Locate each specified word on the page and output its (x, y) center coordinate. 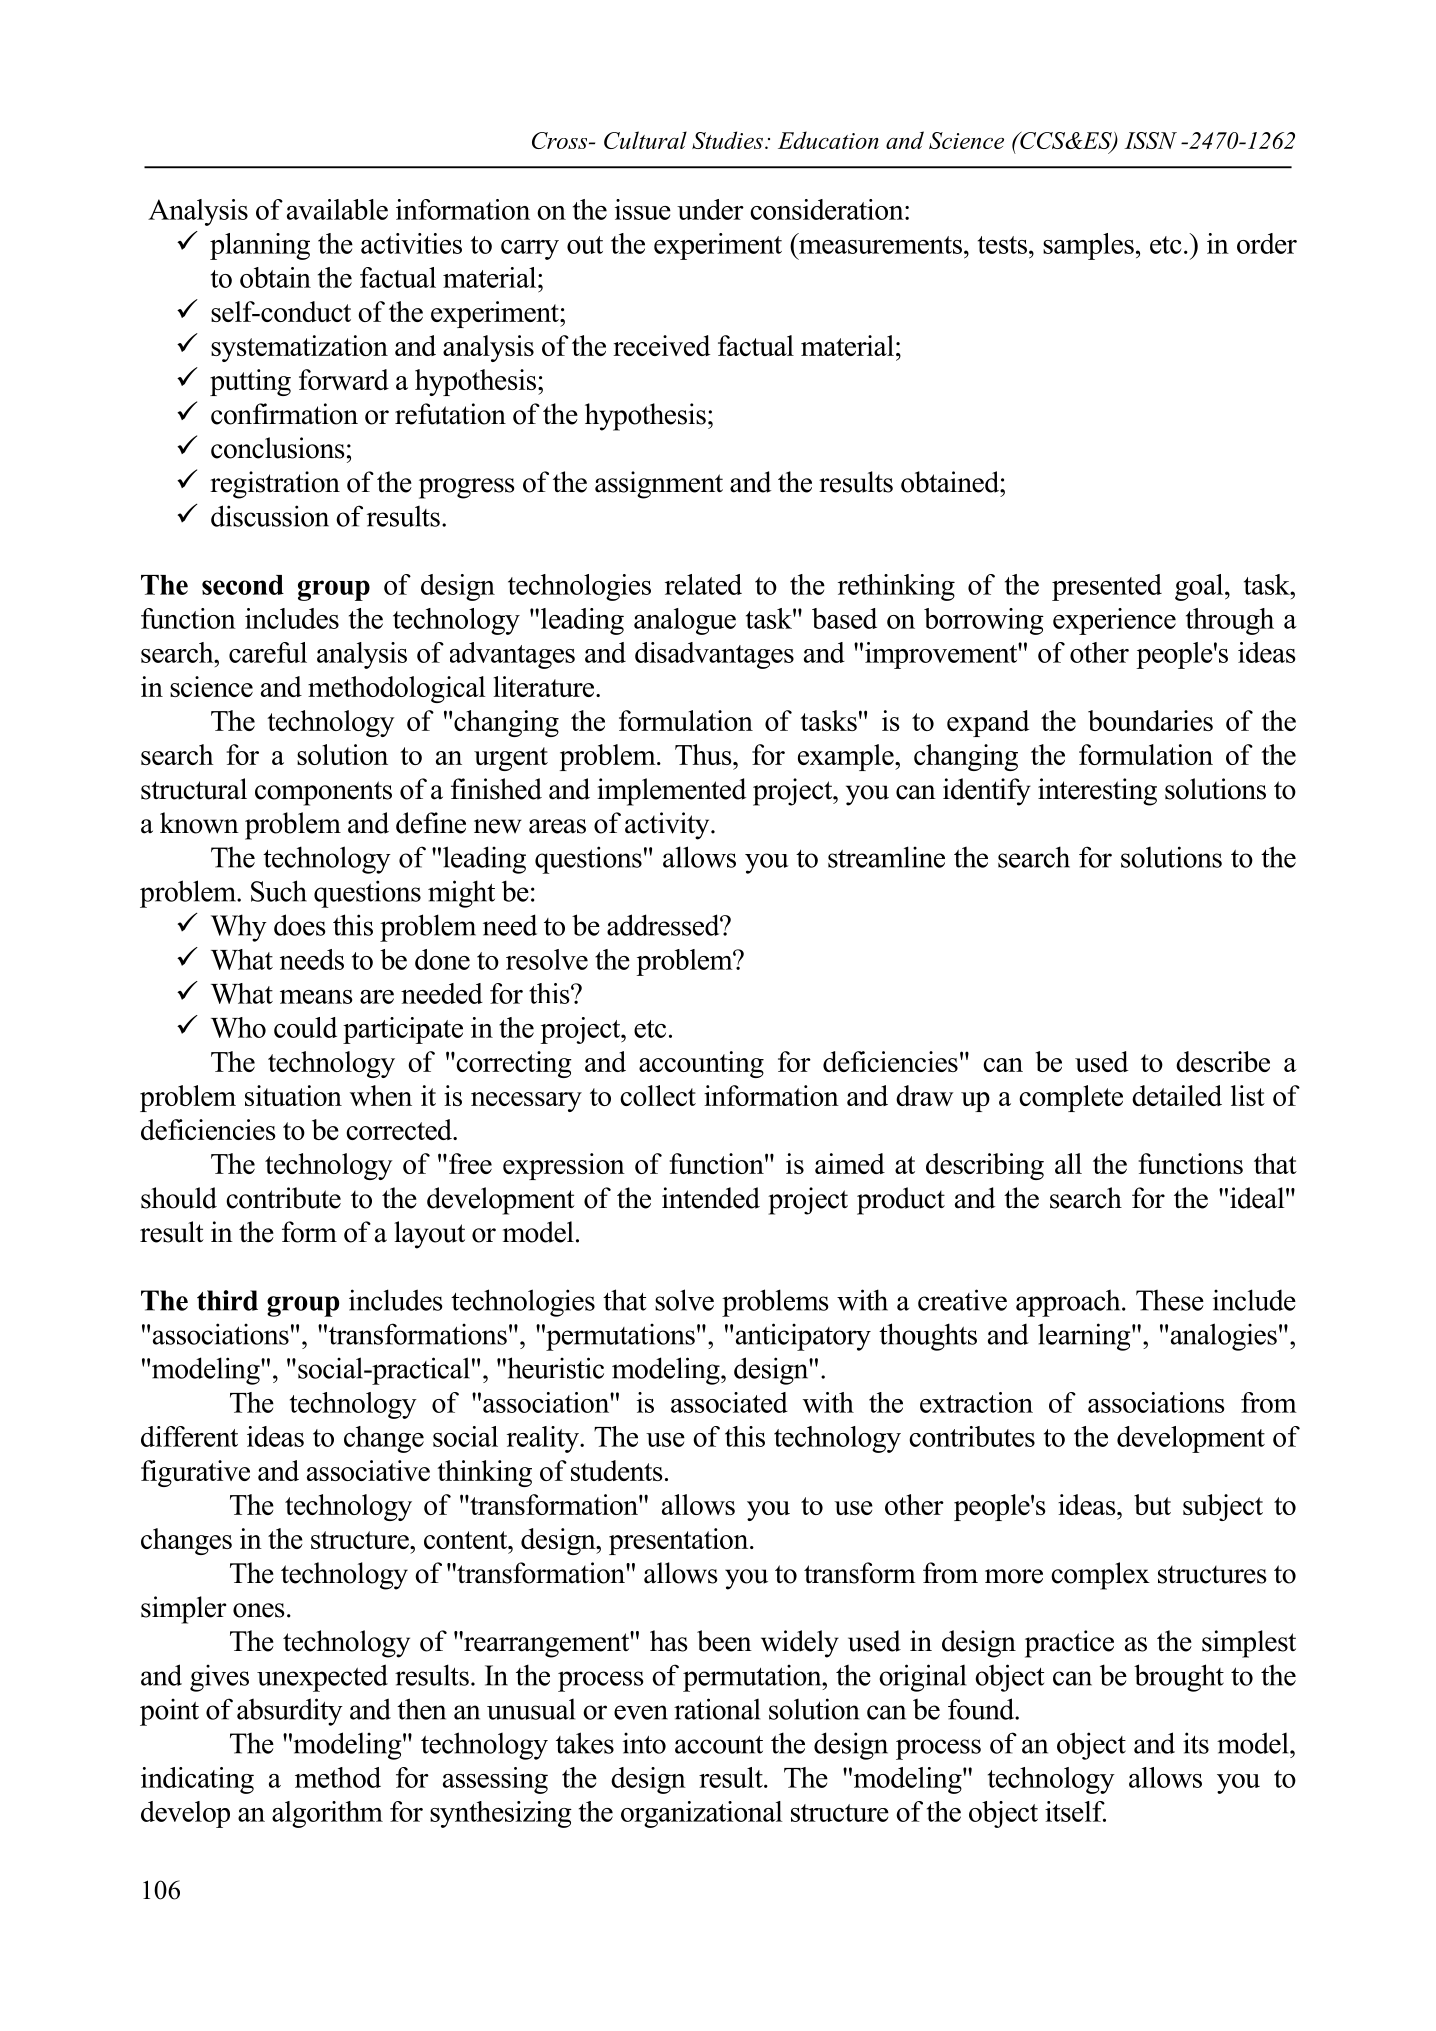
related (703, 584)
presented (1107, 587)
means (316, 997)
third (227, 1300)
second (243, 585)
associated (729, 1402)
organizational (701, 1814)
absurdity (290, 1712)
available (337, 209)
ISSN (1150, 140)
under (710, 209)
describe (1223, 1061)
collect (658, 1095)
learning (1085, 1337)
